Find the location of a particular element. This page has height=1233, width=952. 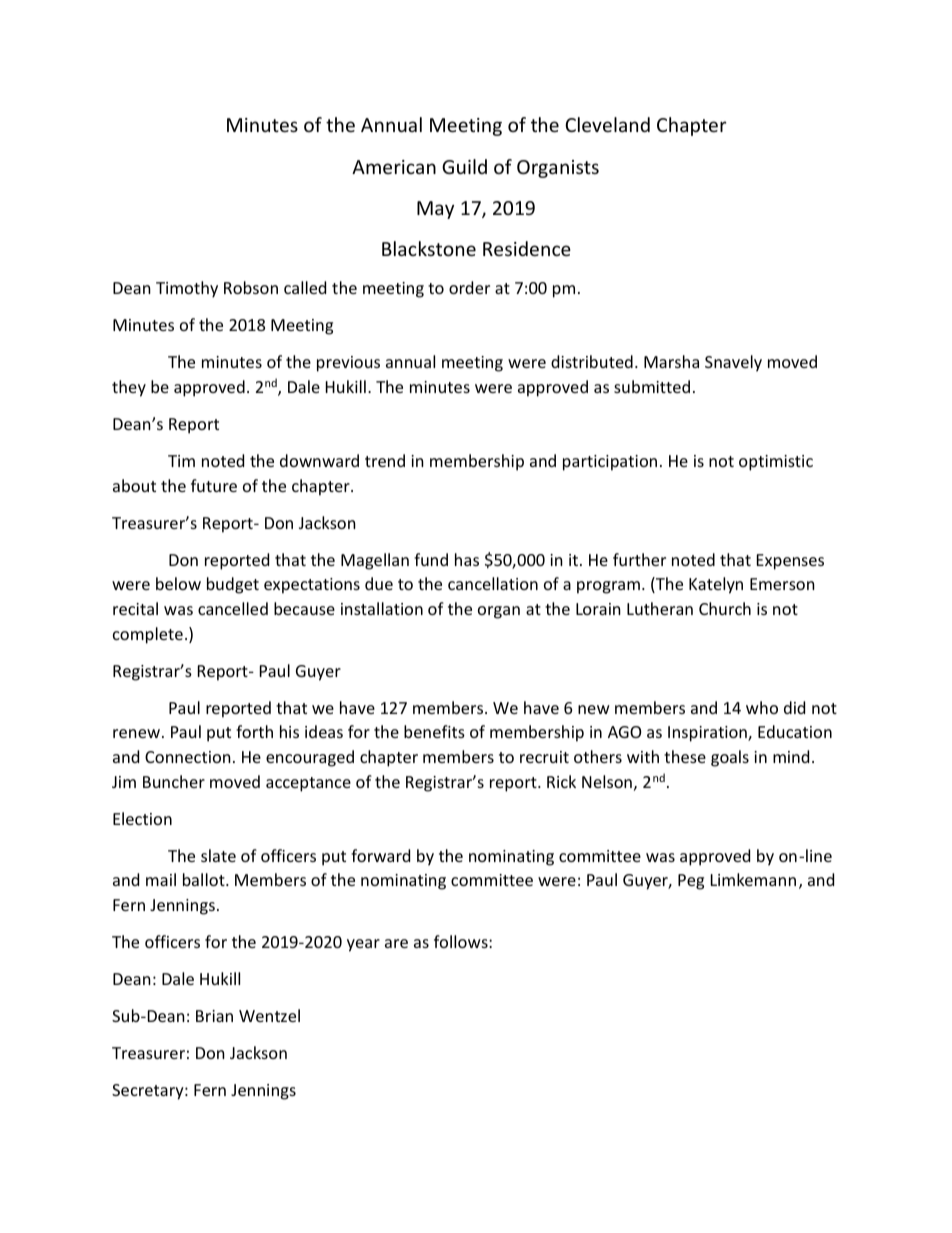

below is located at coordinates (178, 583).
